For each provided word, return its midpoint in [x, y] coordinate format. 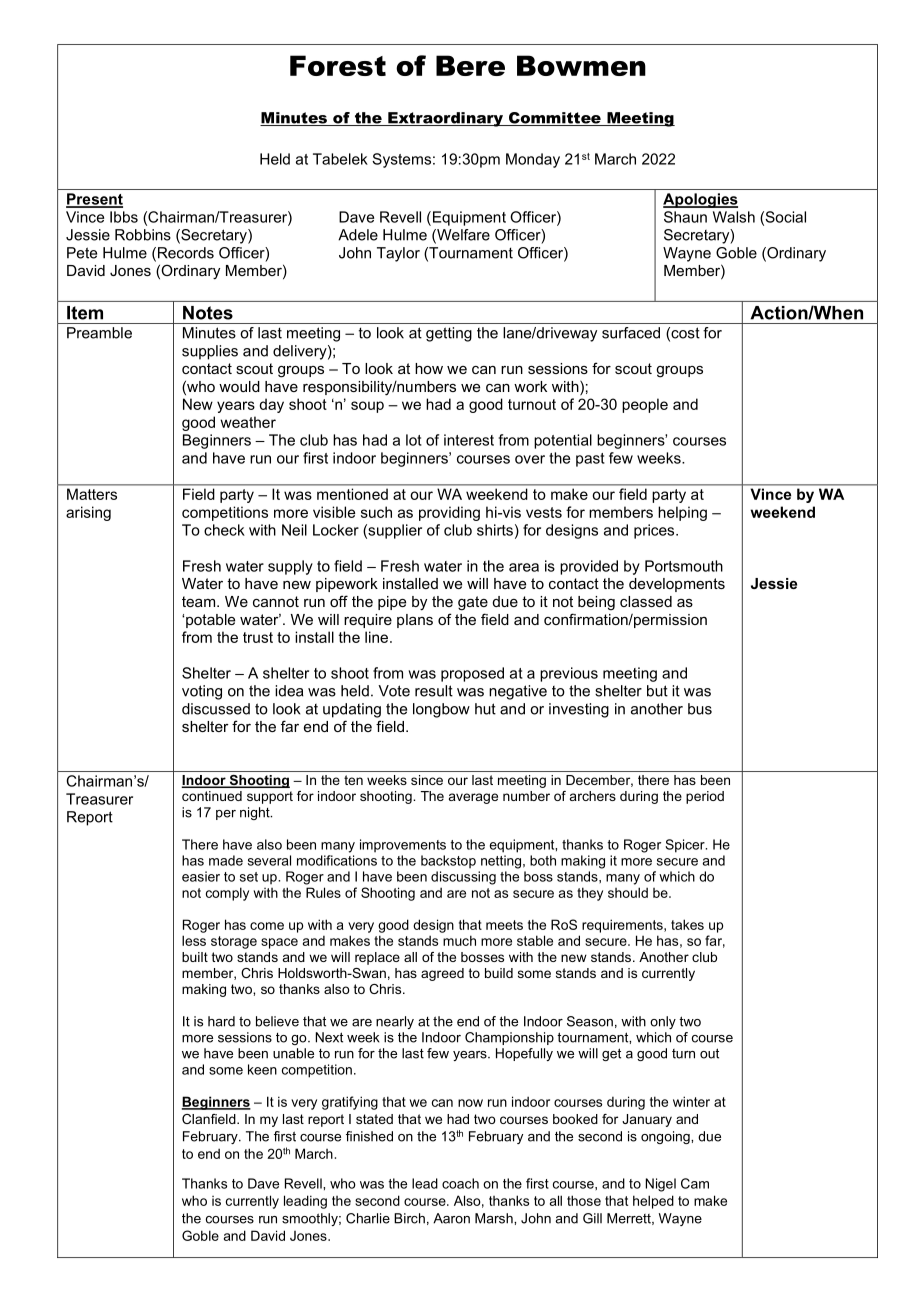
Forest [338, 65]
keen [262, 1069]
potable [210, 621]
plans [415, 621]
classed [646, 601]
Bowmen [581, 65]
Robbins [143, 235]
